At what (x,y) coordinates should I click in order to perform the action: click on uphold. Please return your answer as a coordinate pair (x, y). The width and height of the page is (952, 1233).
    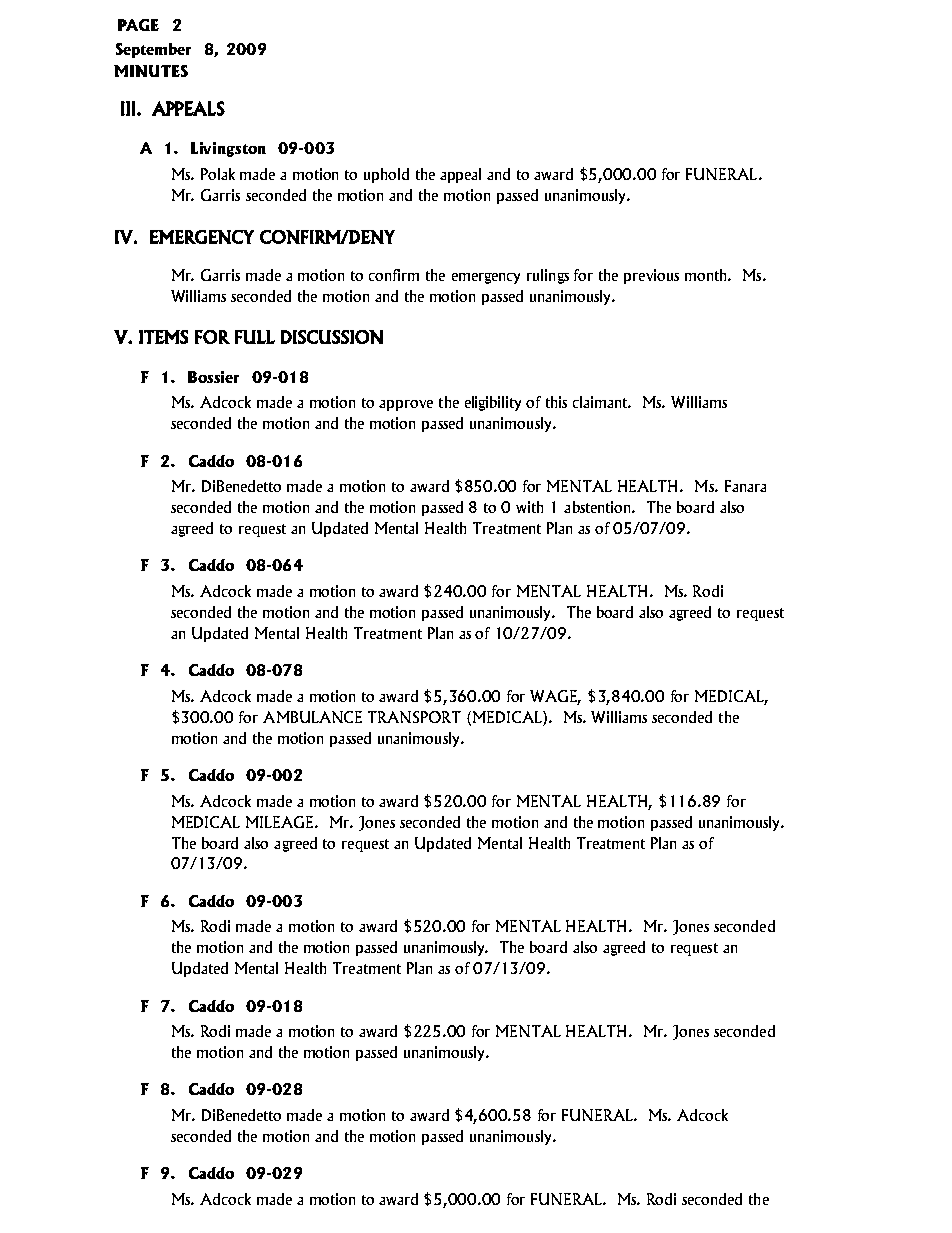
    Looking at the image, I should click on (386, 175).
